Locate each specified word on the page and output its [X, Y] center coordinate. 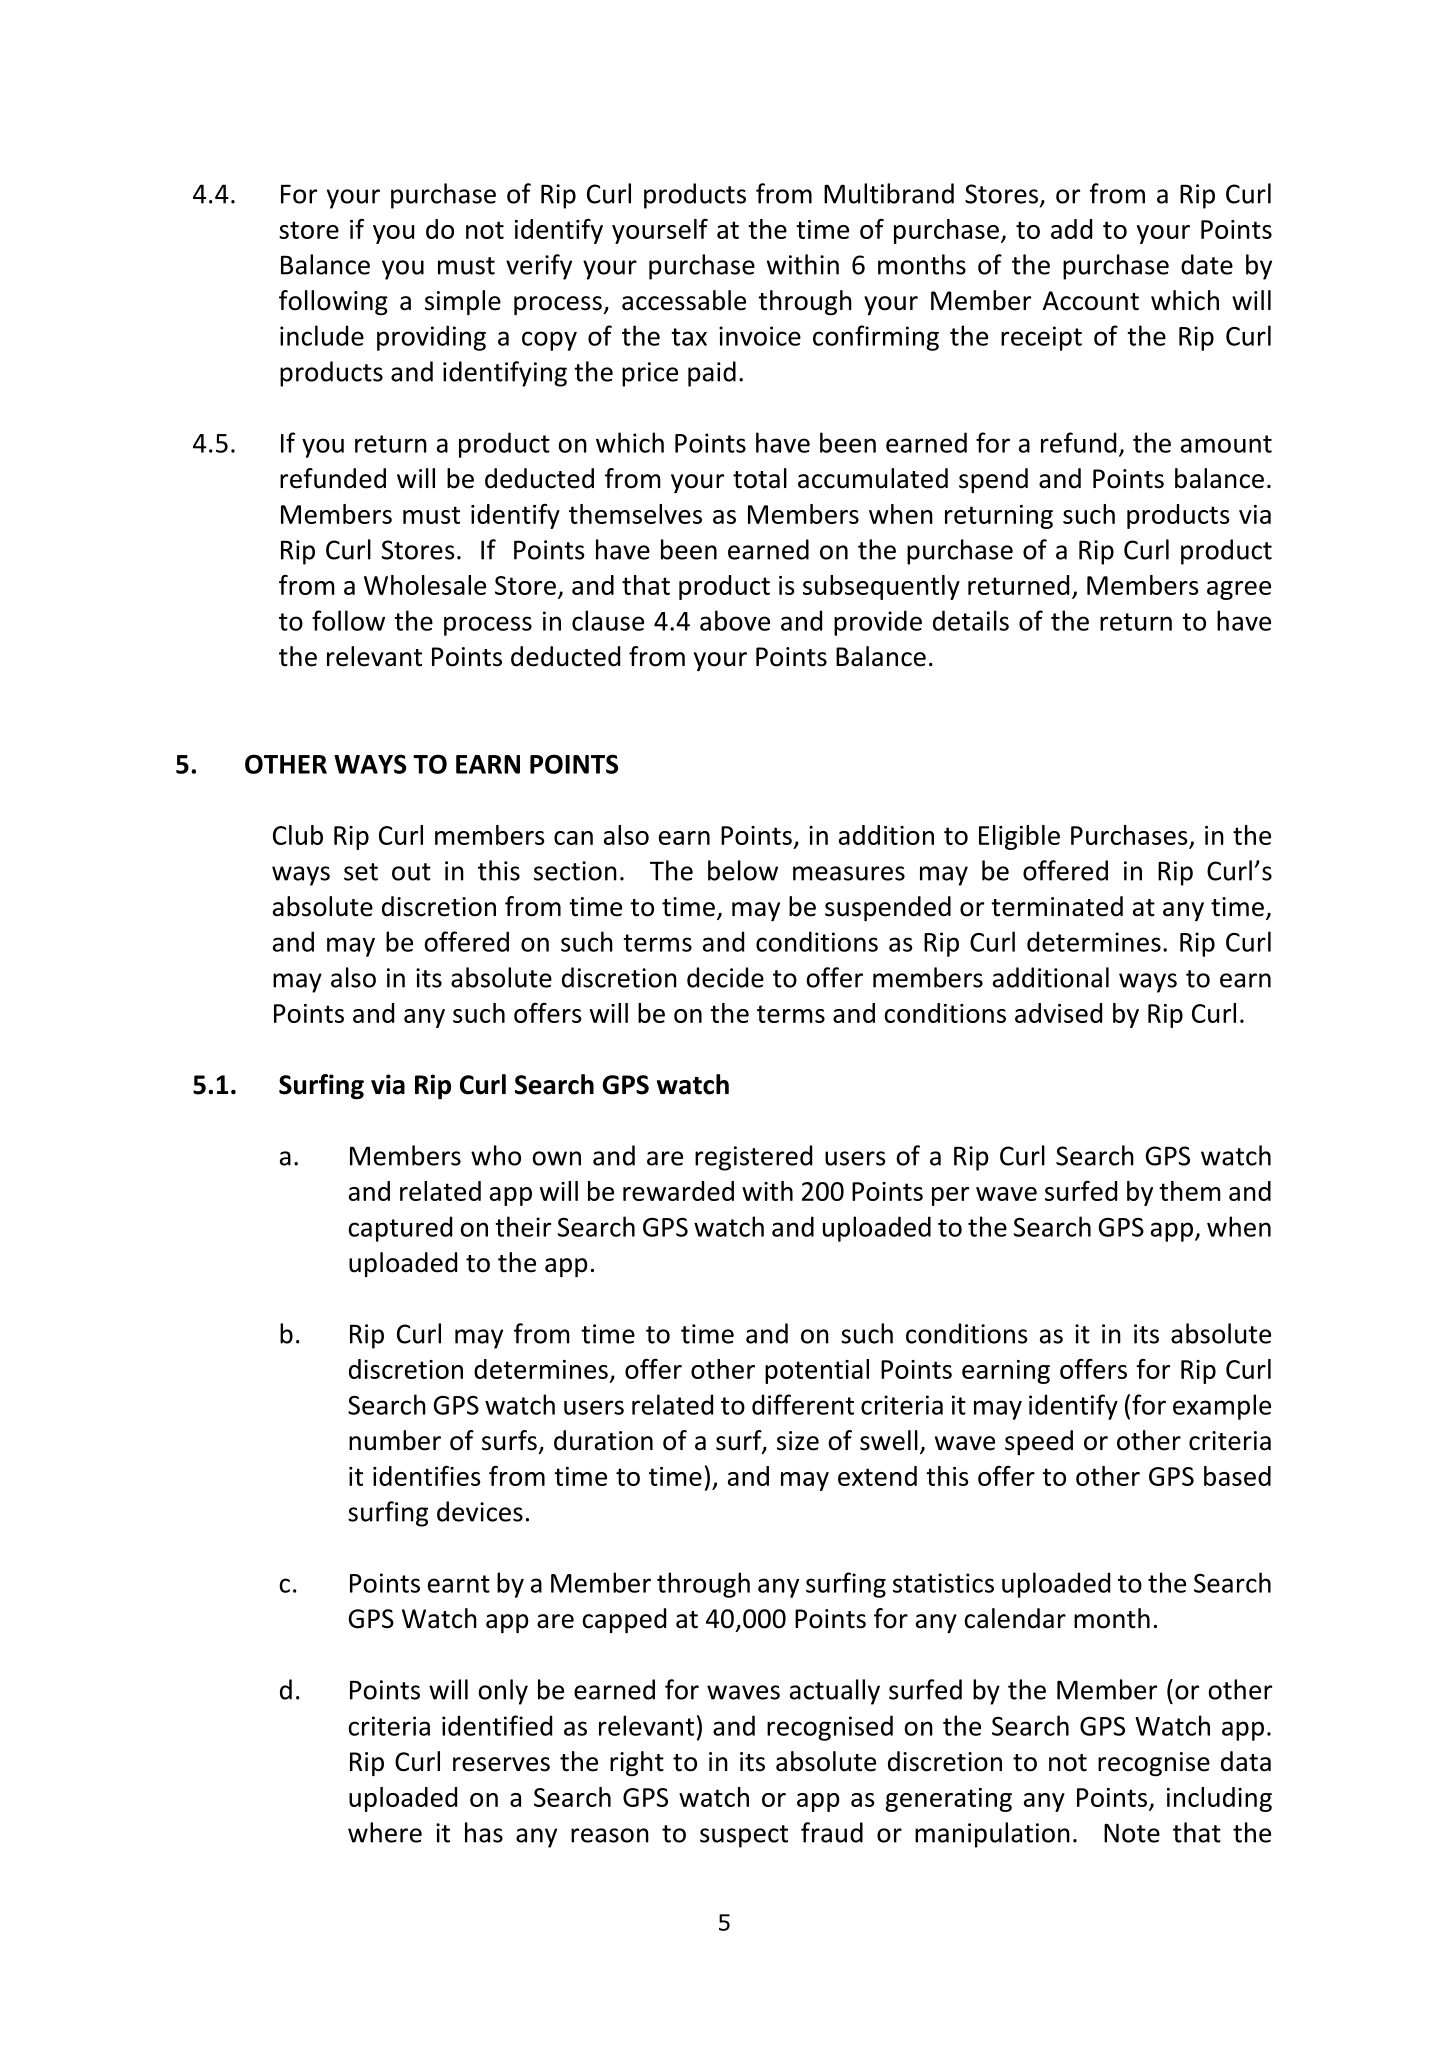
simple [463, 302]
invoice [760, 336]
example [1222, 1407]
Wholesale [425, 585]
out [411, 872]
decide [725, 977]
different [803, 1404]
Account [1091, 301]
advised [1058, 1013]
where [385, 1832]
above [735, 620]
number [395, 1440]
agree [1239, 590]
